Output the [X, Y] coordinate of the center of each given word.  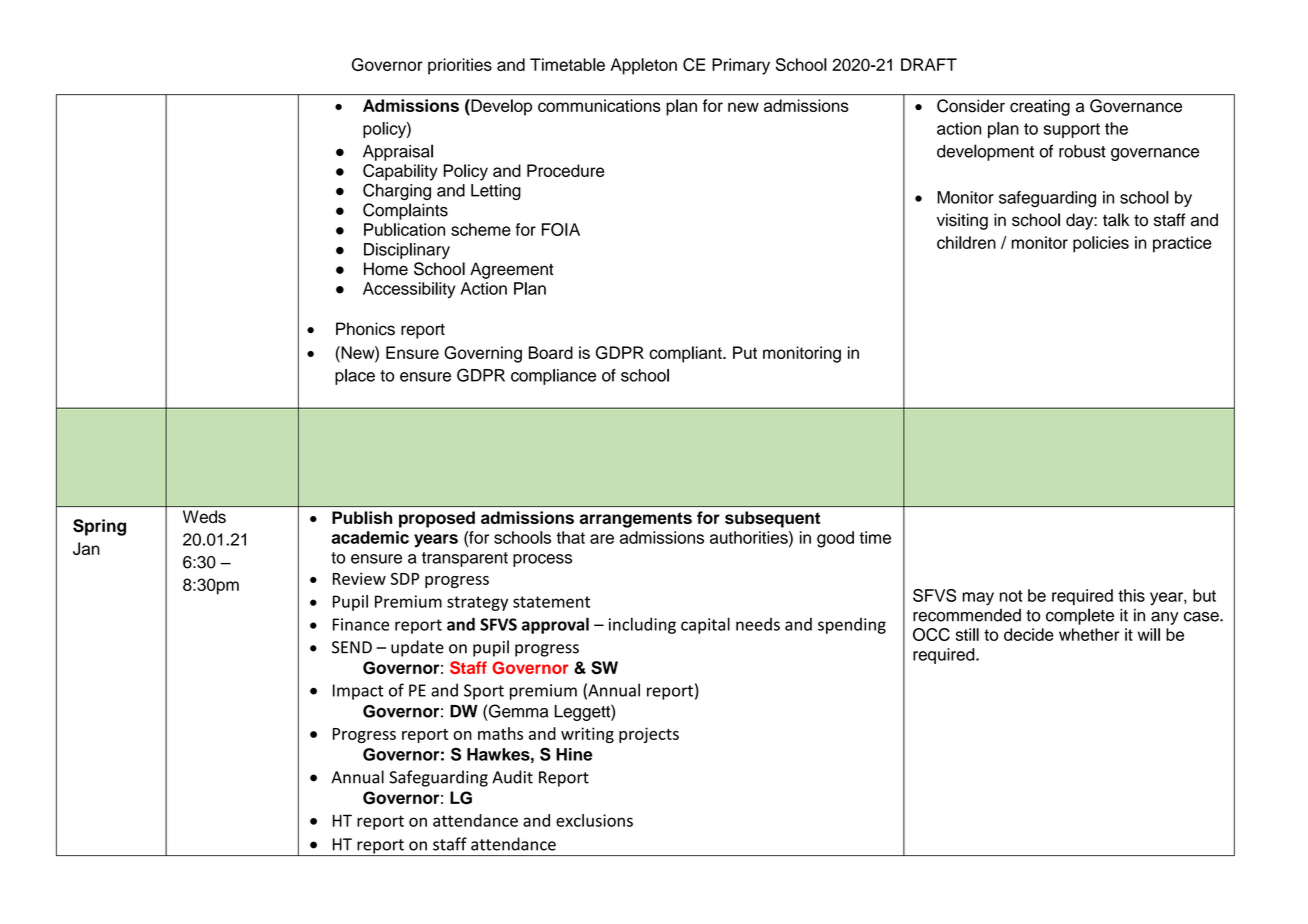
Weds [204, 516]
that [570, 537]
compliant [686, 354]
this [1131, 595]
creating [1040, 107]
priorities [460, 66]
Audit [512, 777]
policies [1101, 244]
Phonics [365, 329]
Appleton [644, 66]
